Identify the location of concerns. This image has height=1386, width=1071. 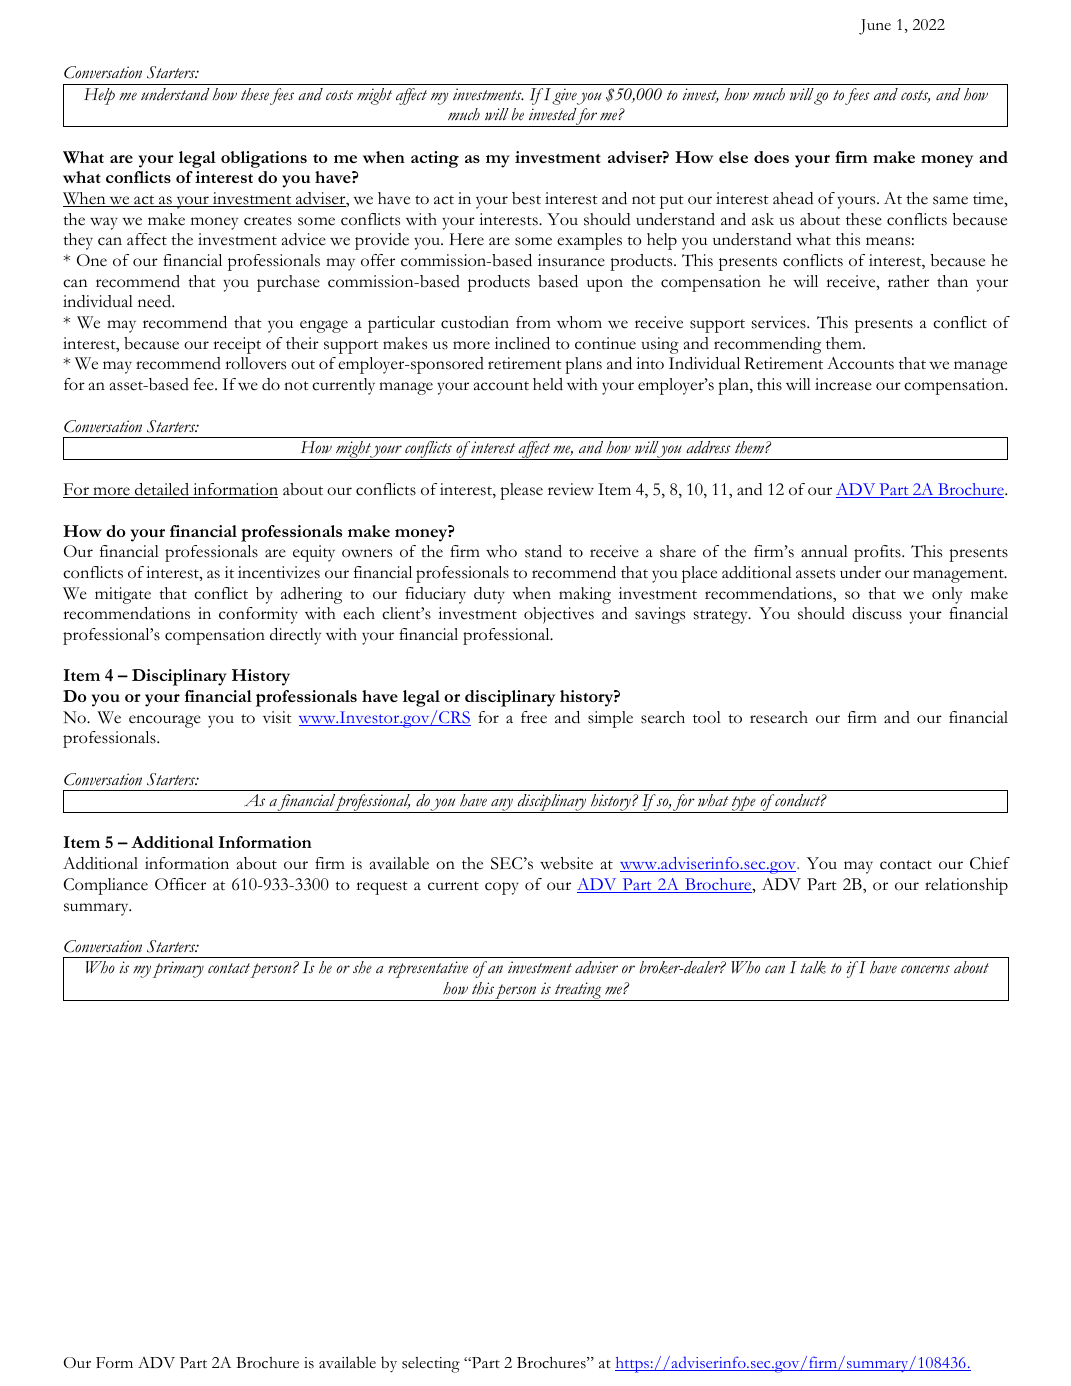
(925, 969).
